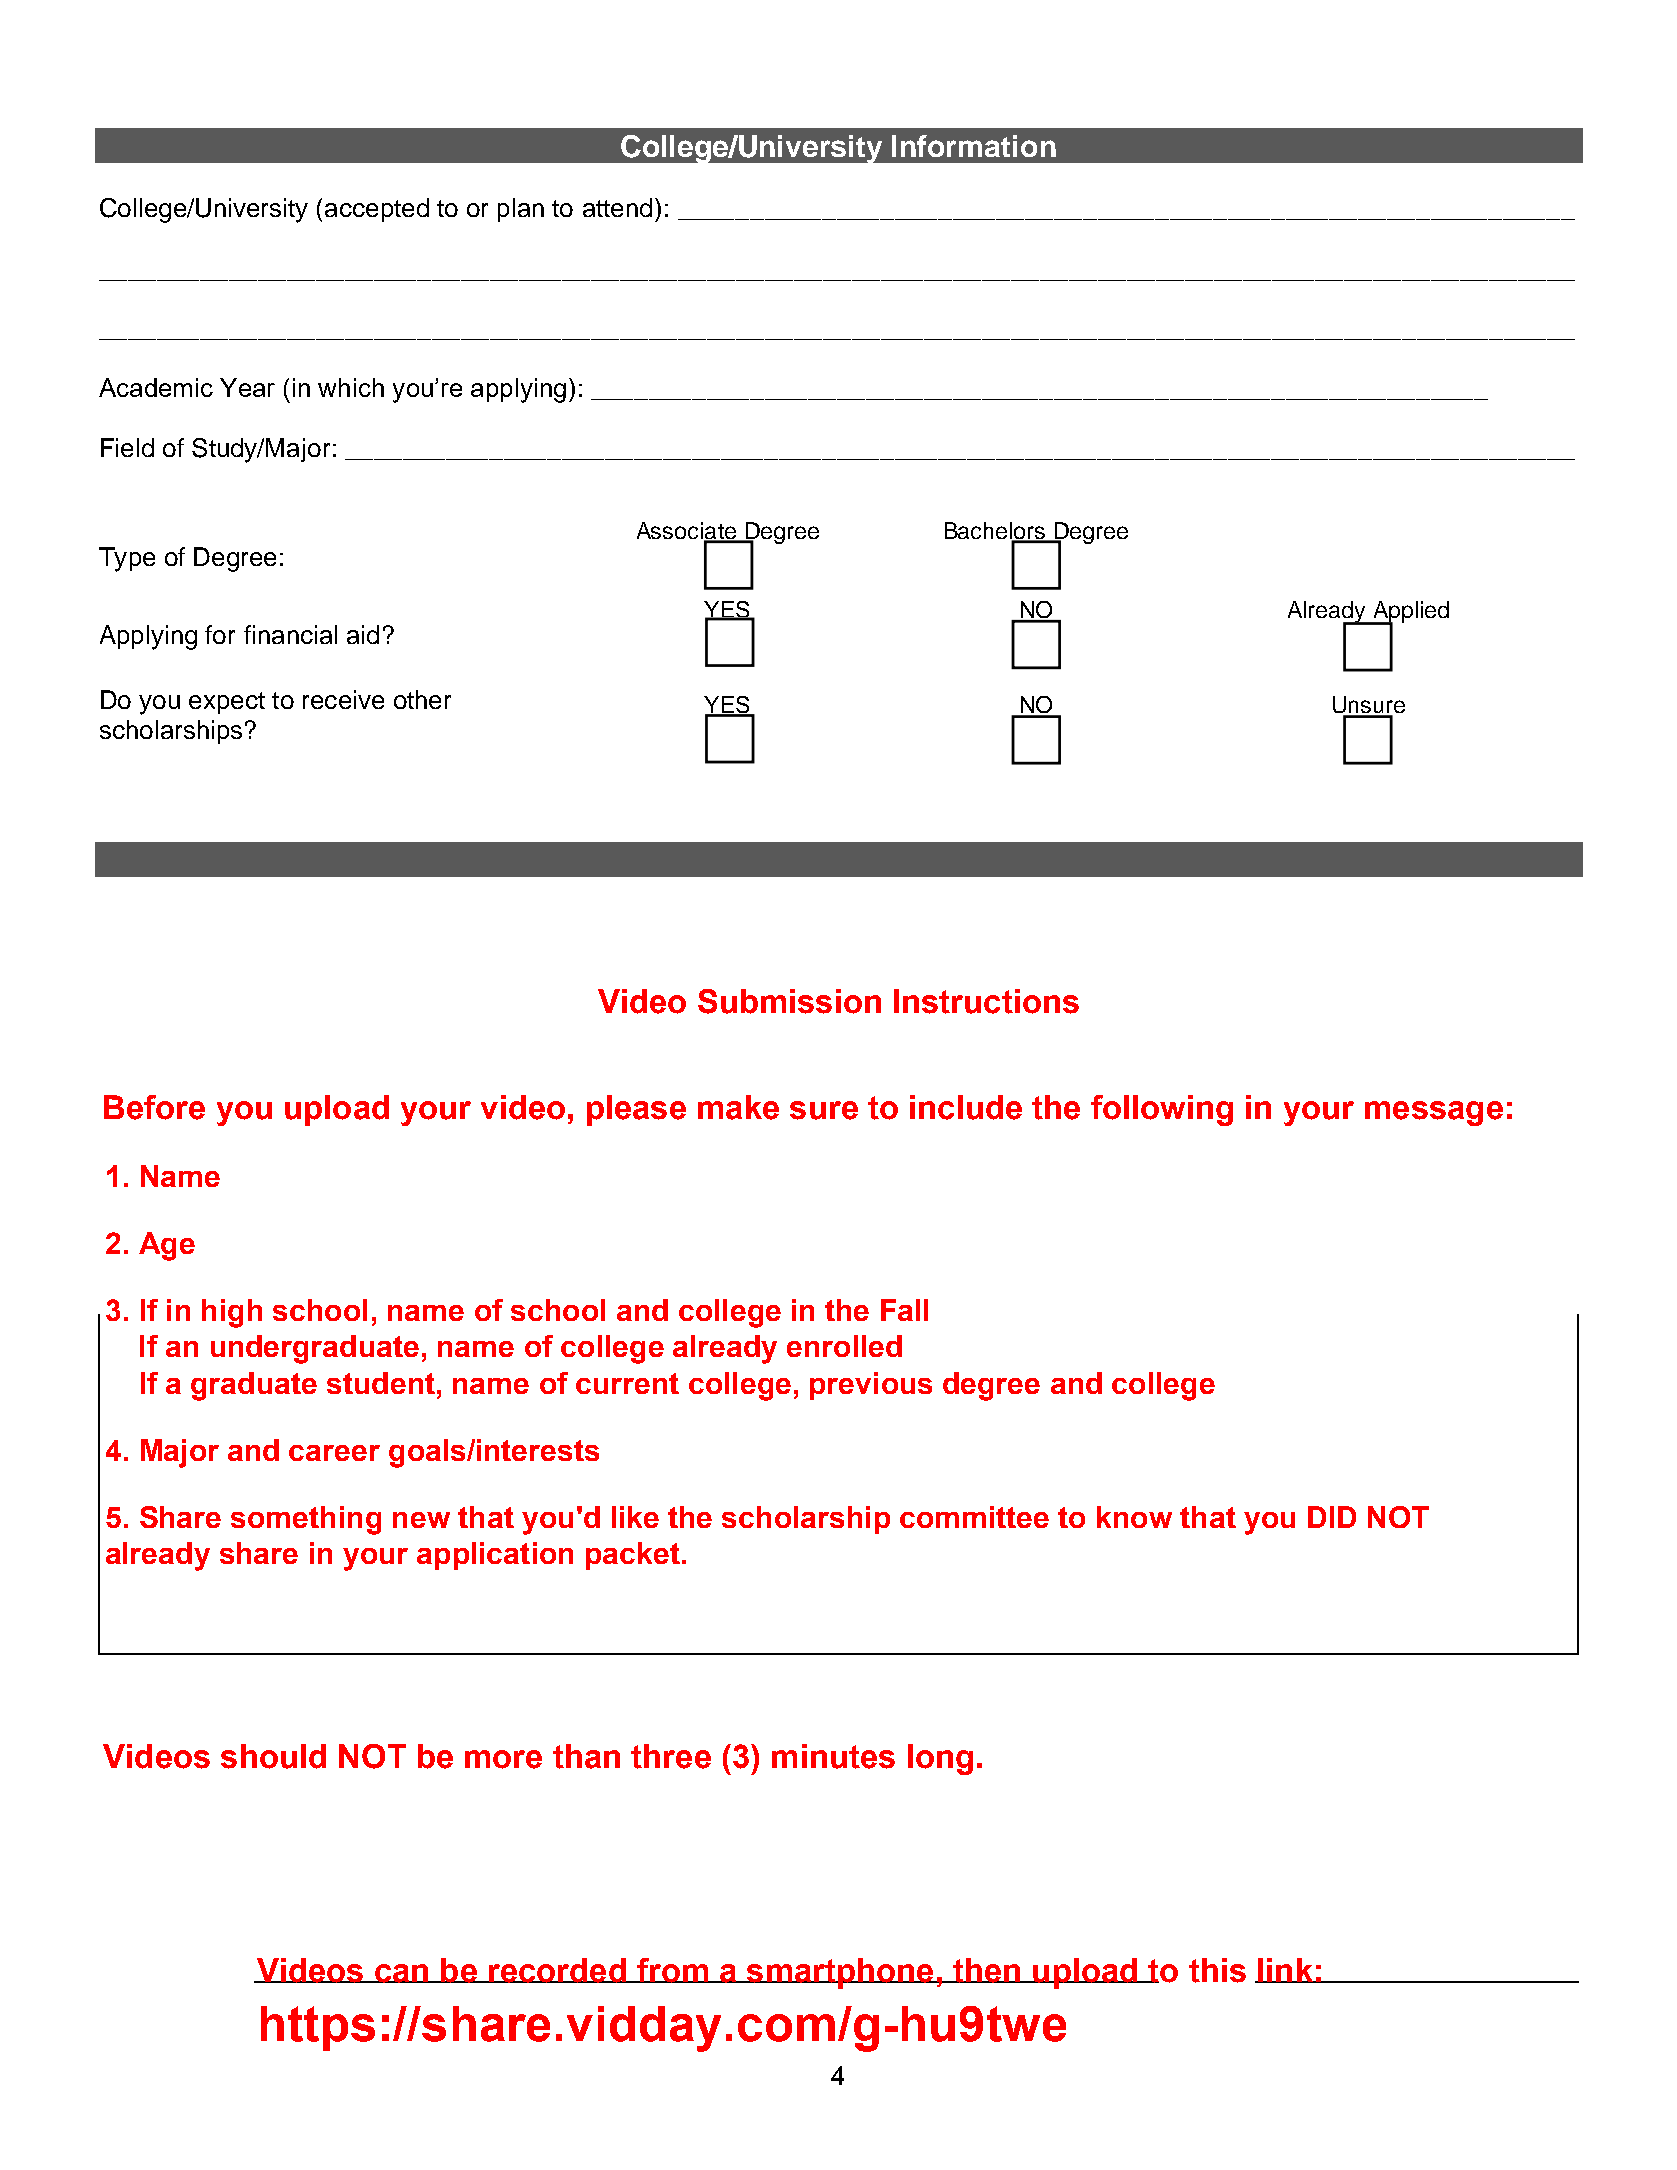  Describe the element at coordinates (974, 146) in the image. I see `Information` at that location.
